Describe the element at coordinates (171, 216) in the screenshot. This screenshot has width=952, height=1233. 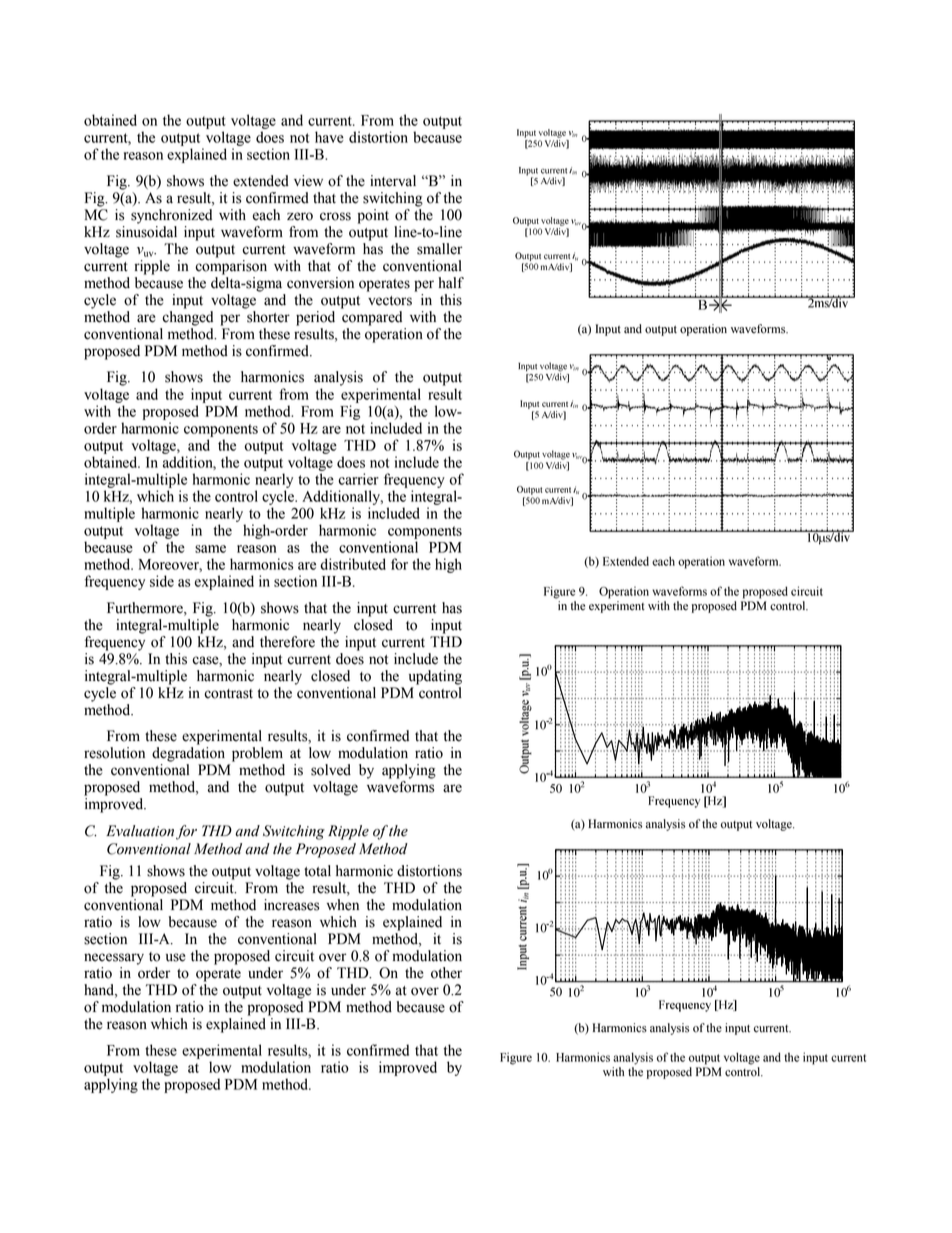
I see `synchronized` at that location.
